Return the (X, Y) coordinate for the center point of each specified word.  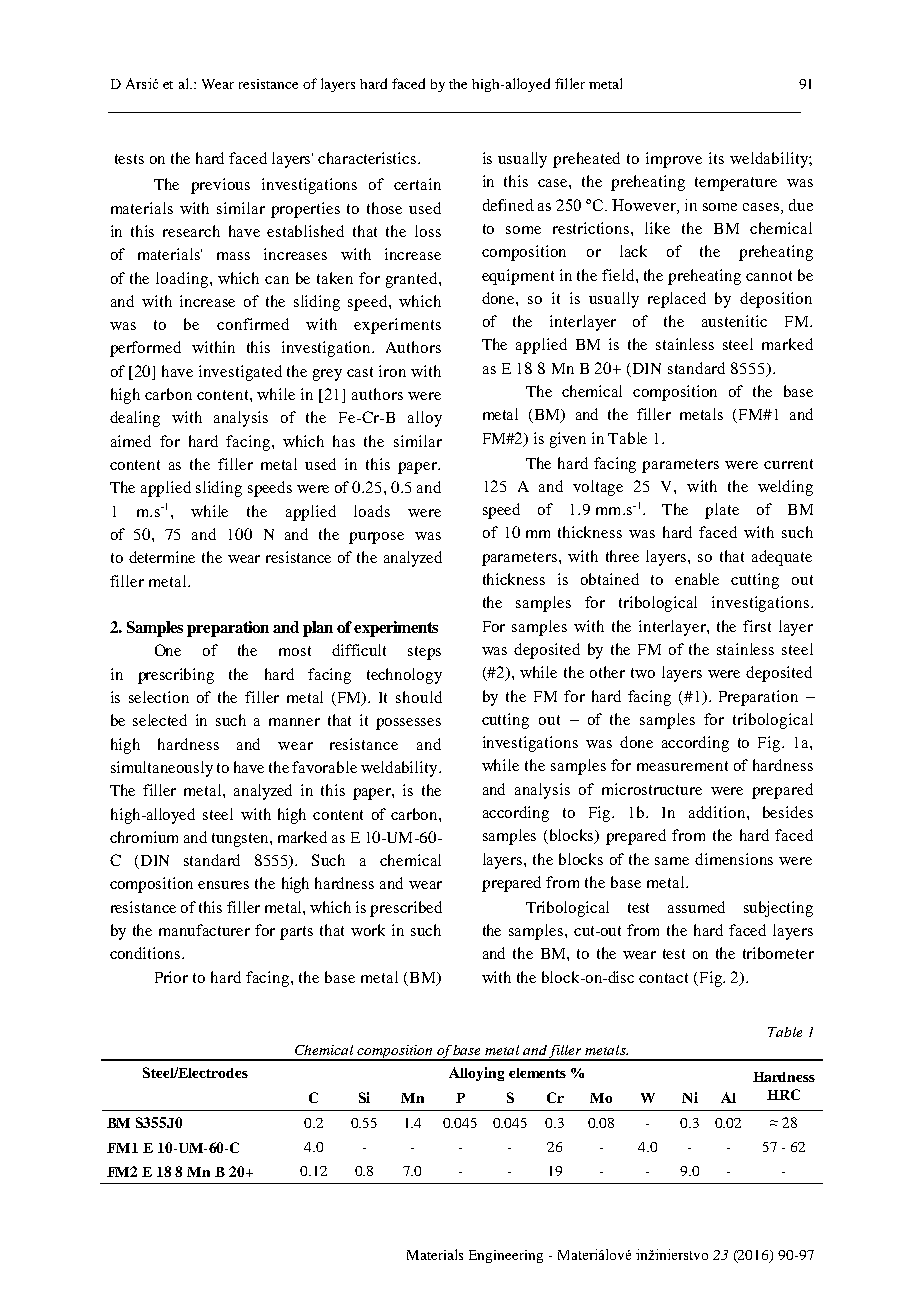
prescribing (176, 676)
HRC (783, 1094)
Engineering (506, 1256)
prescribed (406, 909)
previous (220, 186)
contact (663, 978)
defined (508, 205)
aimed (131, 441)
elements (537, 1073)
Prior (171, 977)
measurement (682, 766)
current (788, 464)
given (568, 440)
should (419, 697)
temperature (736, 184)
